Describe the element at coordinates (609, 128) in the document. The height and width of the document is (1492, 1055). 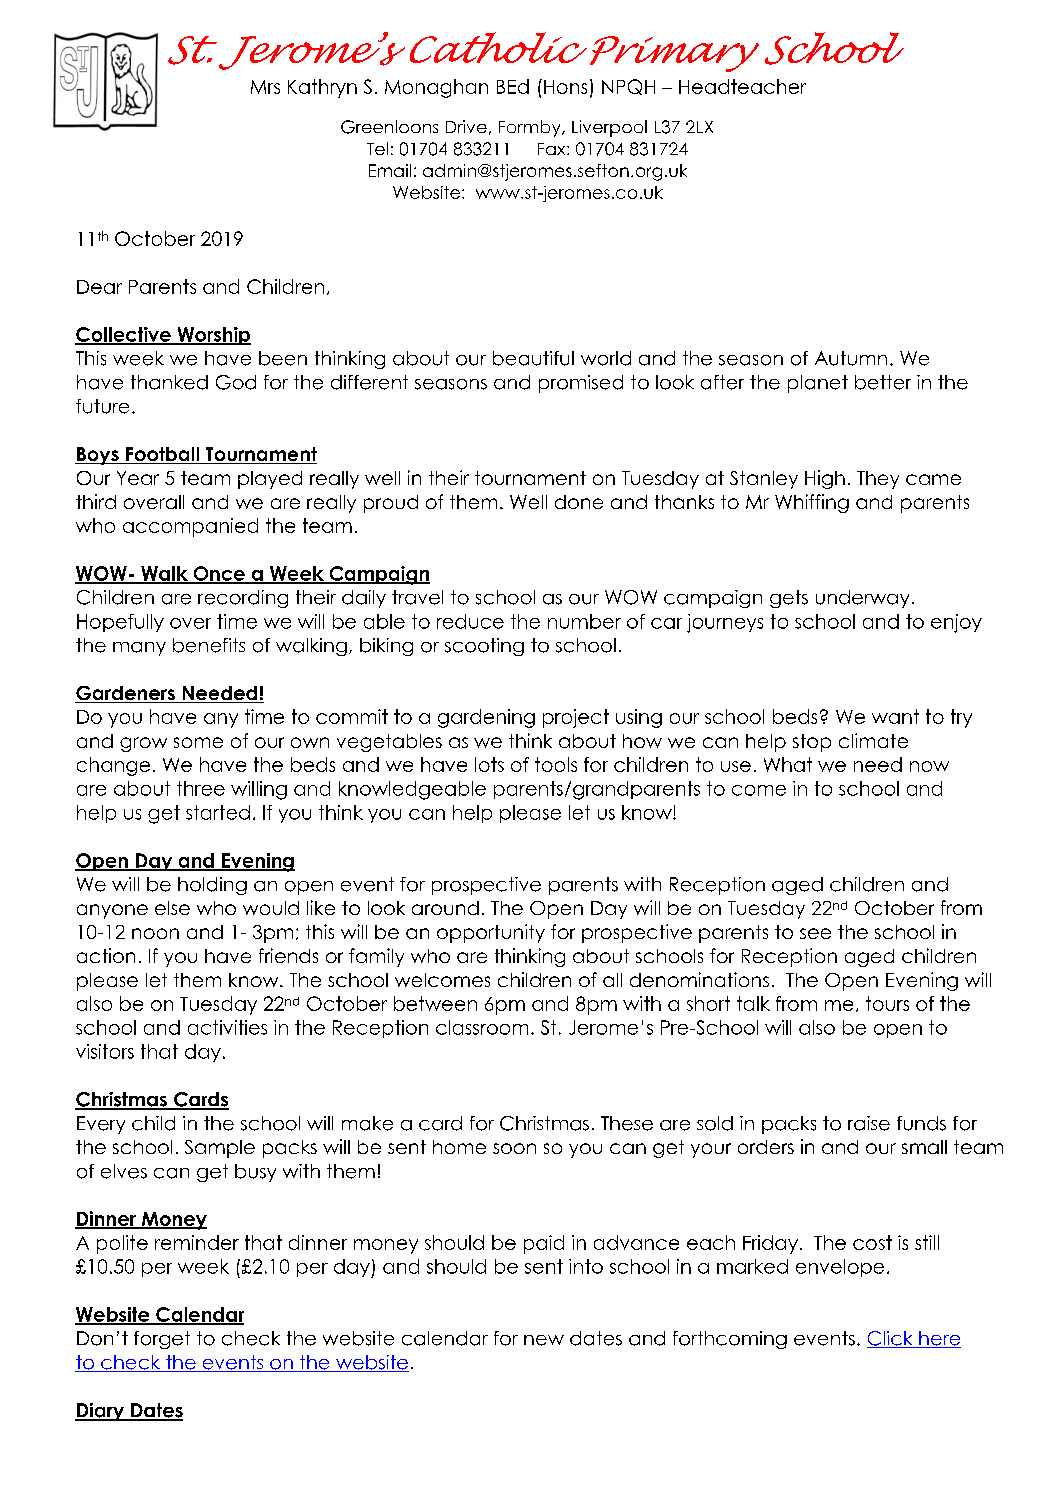
I see `Liverpool` at that location.
